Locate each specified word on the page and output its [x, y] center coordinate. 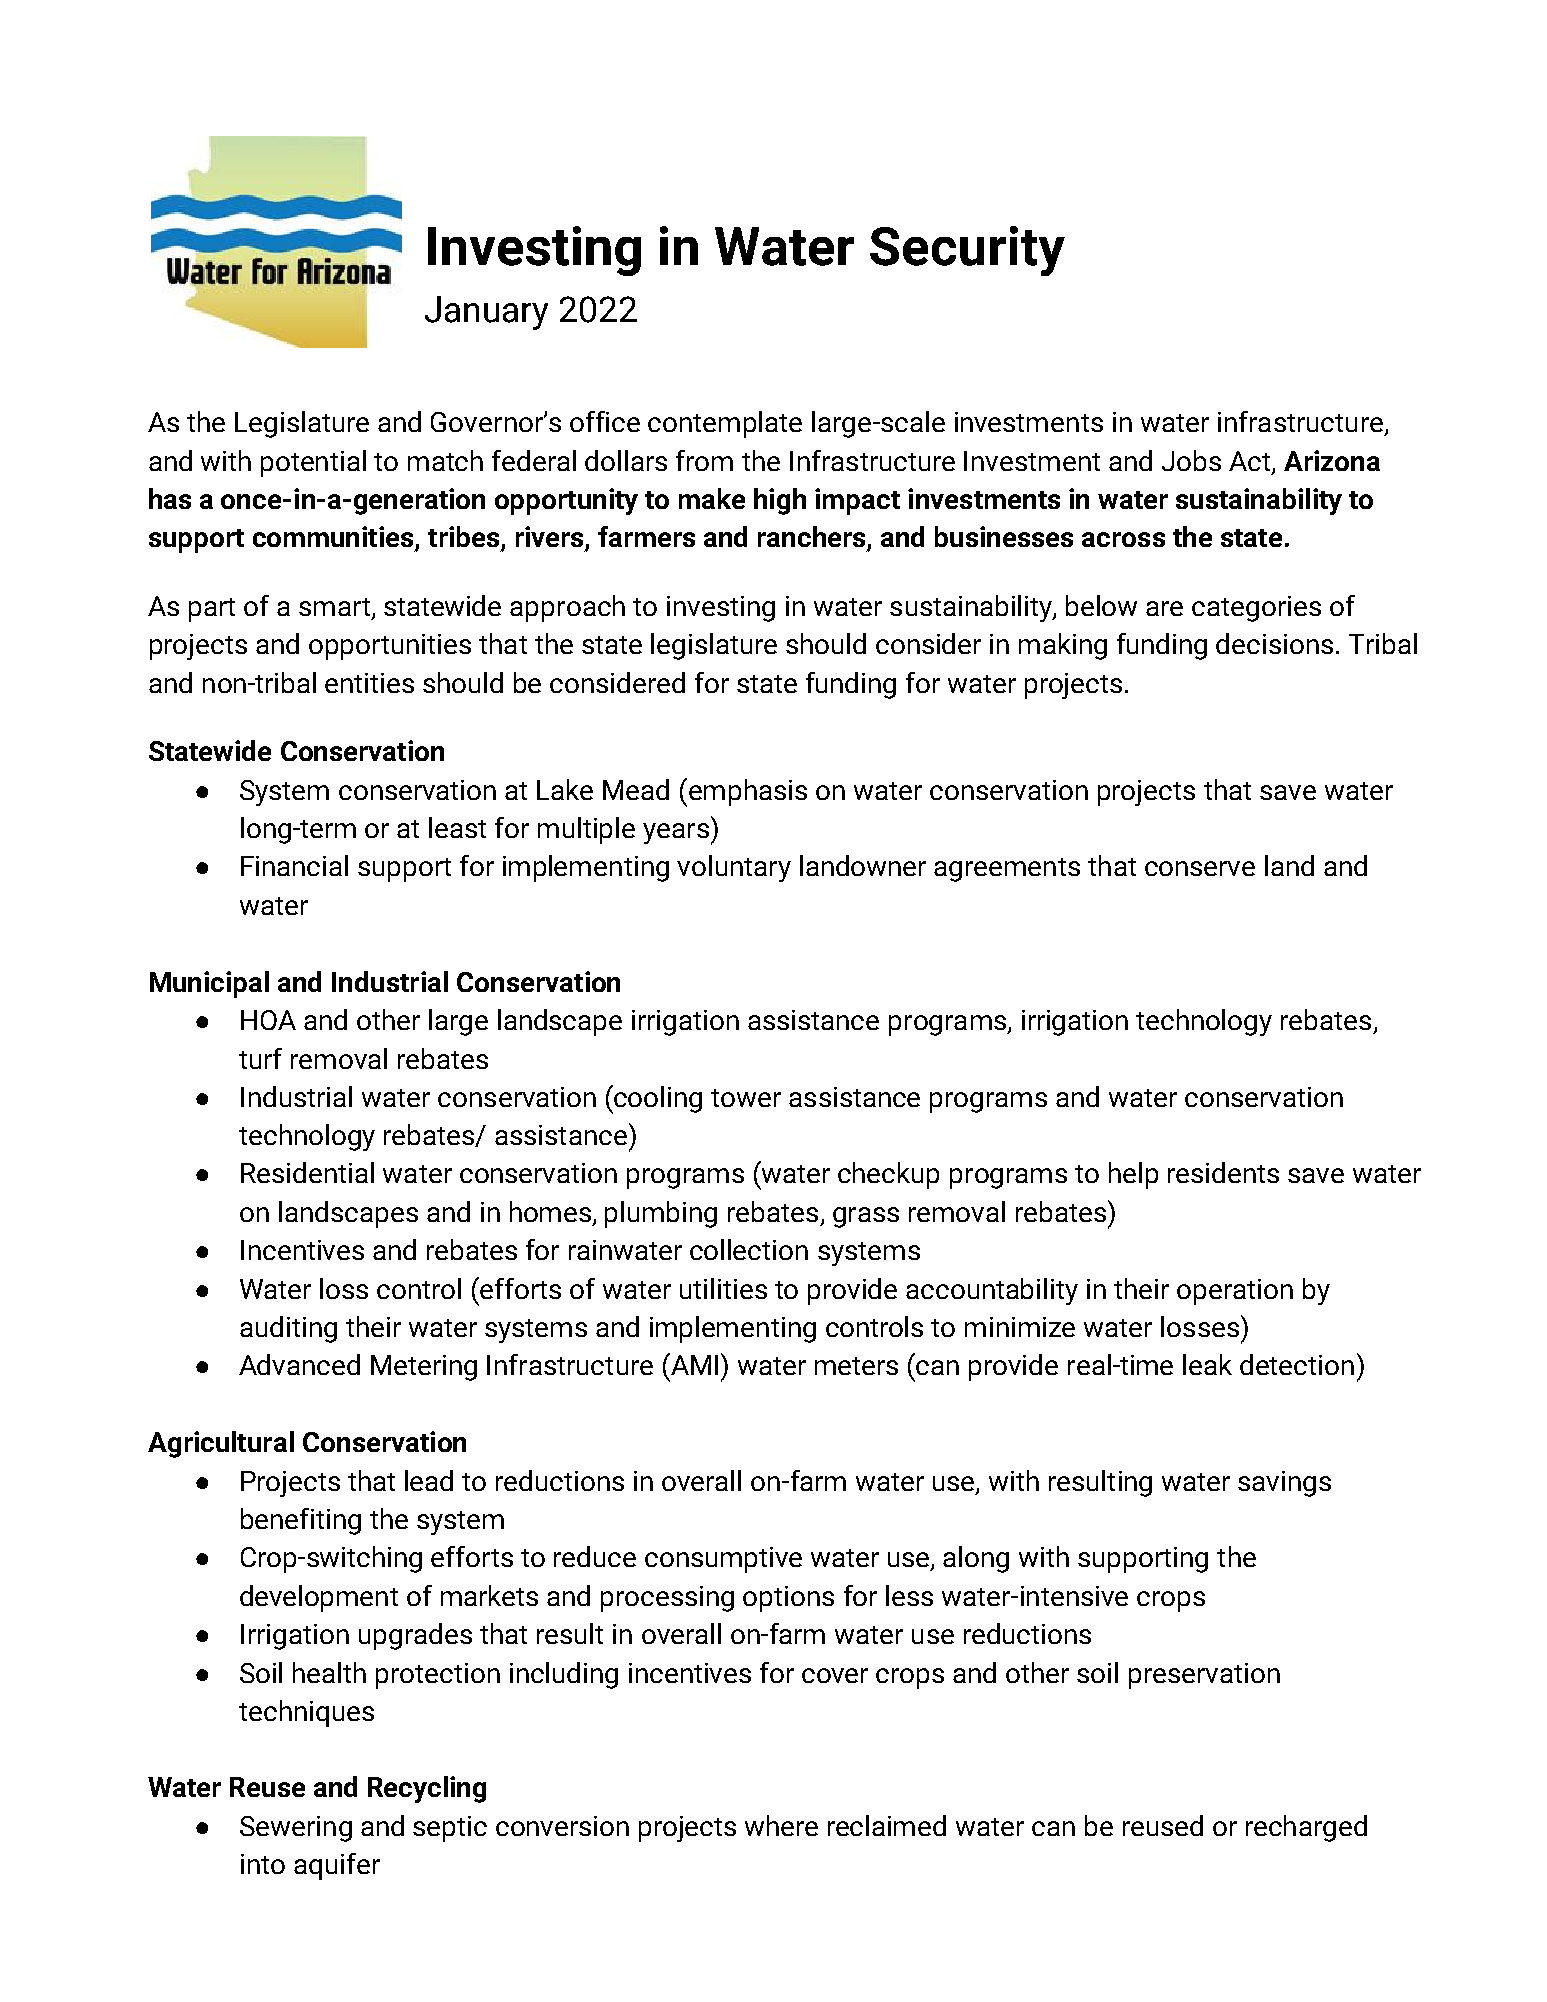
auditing [288, 1329]
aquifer [337, 1866]
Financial [294, 865]
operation [1235, 1292]
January [486, 313]
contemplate [725, 424]
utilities [723, 1288]
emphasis [748, 792]
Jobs [1191, 460]
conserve [1200, 868]
